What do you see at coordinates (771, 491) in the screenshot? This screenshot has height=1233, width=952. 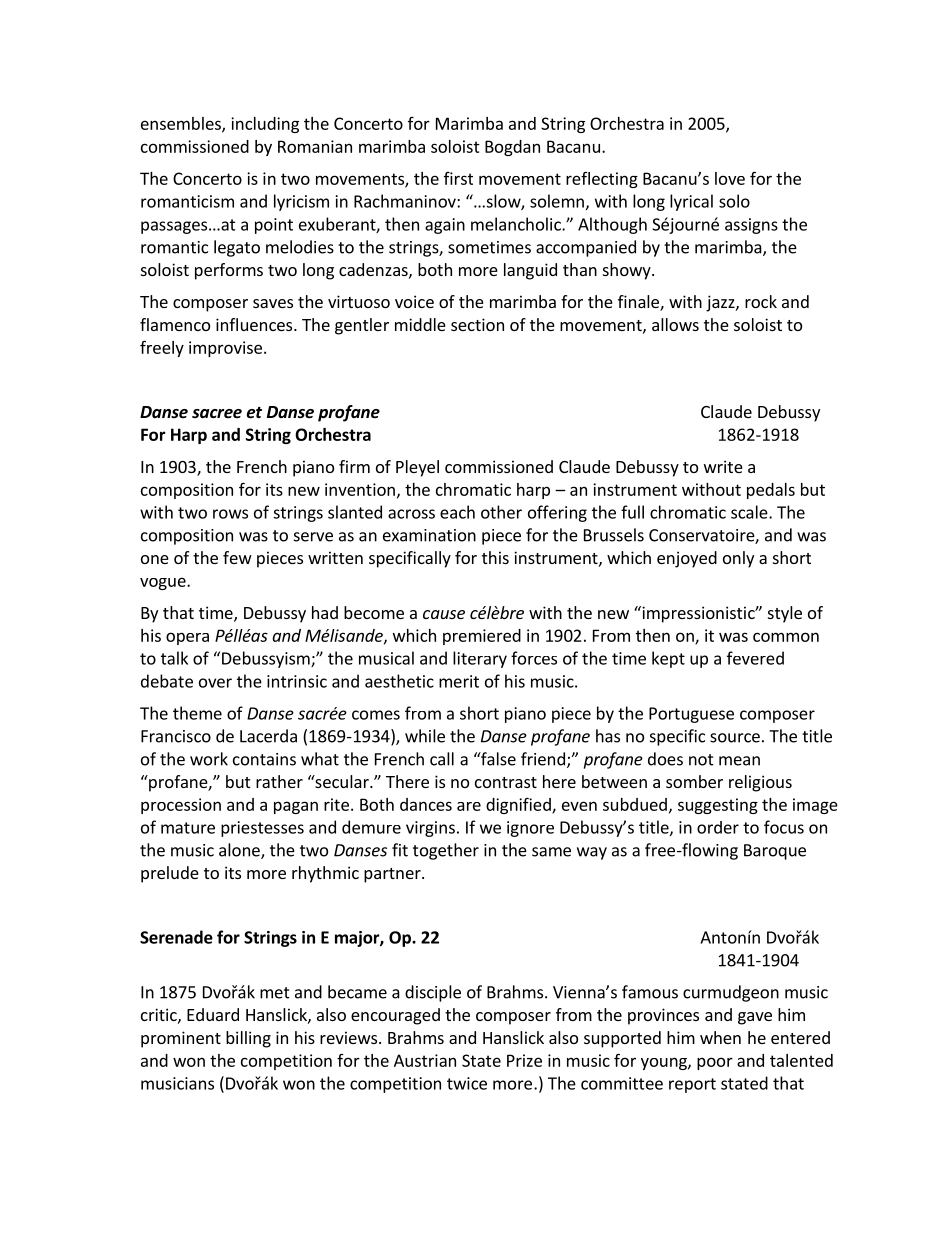 I see `pedals` at bounding box center [771, 491].
